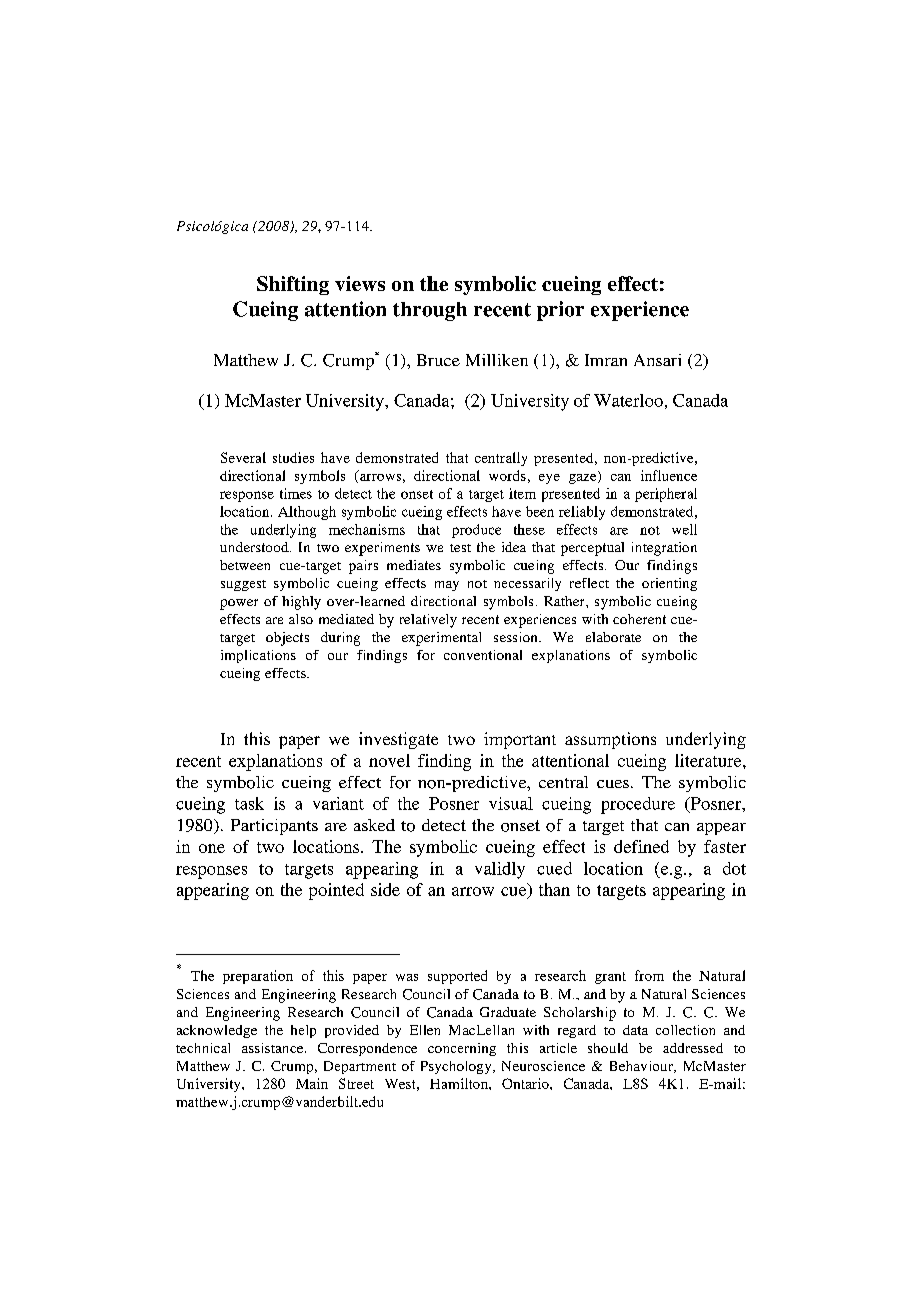 This screenshot has height=1308, width=924. I want to click on orienting, so click(669, 584).
